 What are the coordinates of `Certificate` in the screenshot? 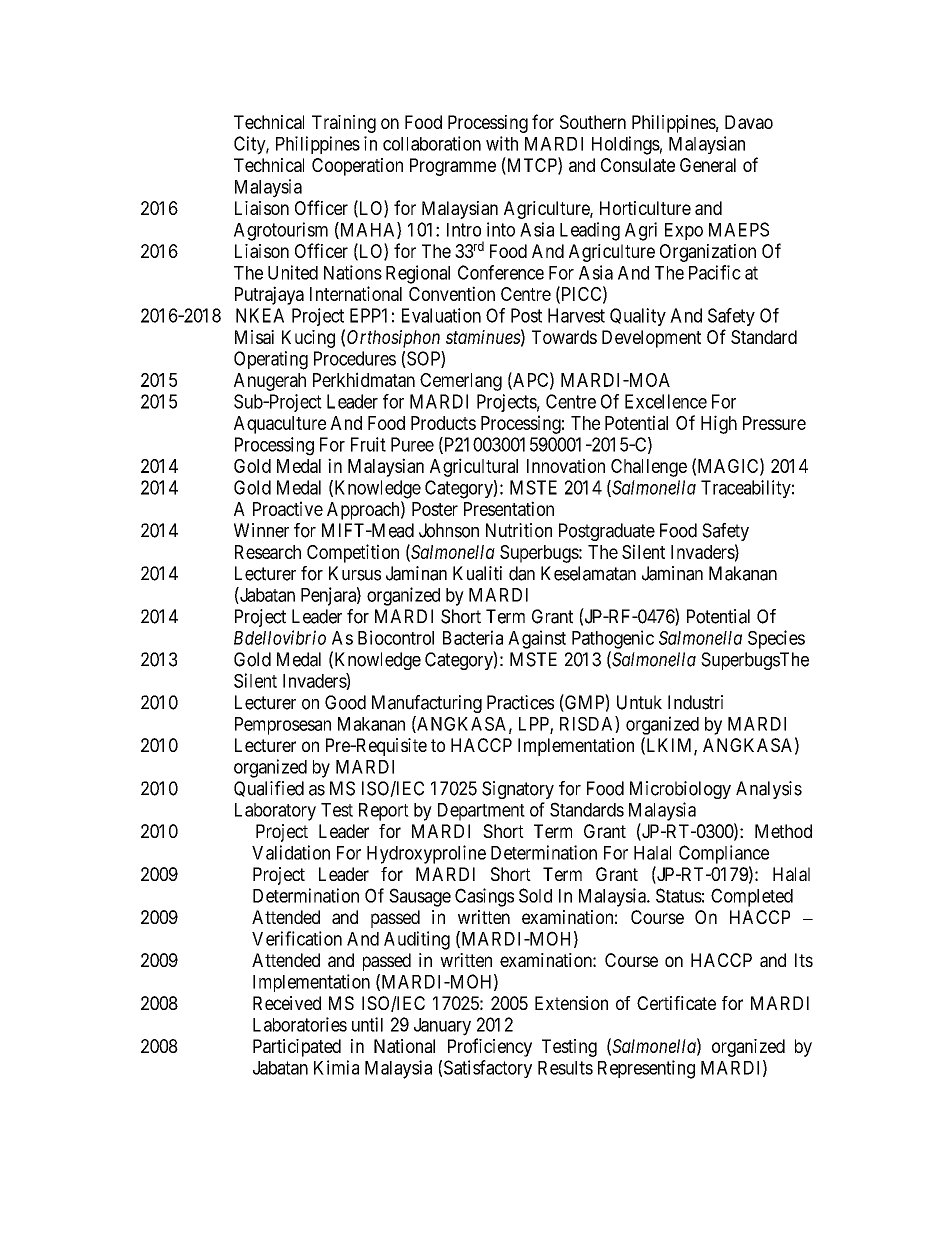 It's located at (676, 1003).
